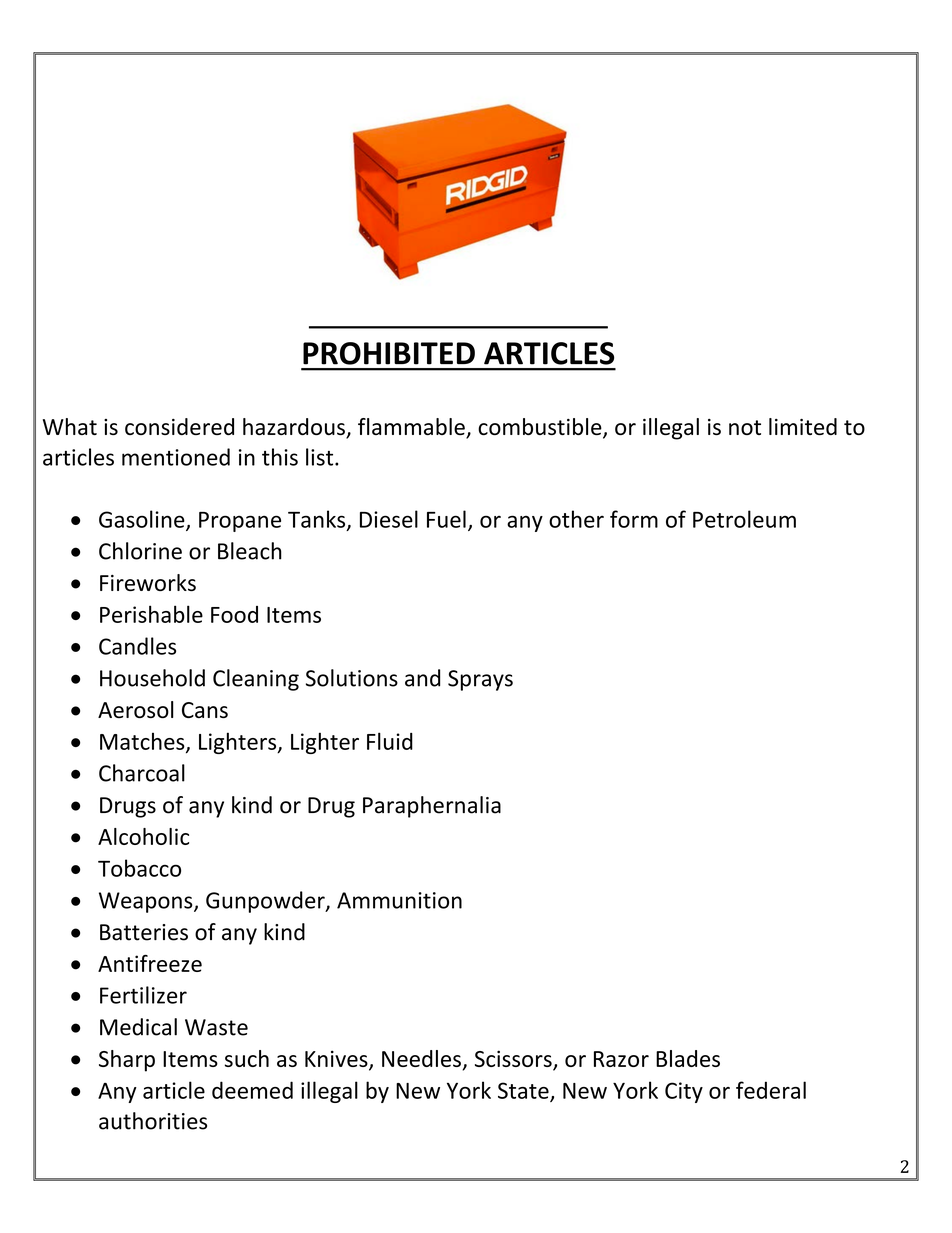 This screenshot has height=1233, width=952. What do you see at coordinates (480, 680) in the screenshot?
I see `Sprays` at bounding box center [480, 680].
